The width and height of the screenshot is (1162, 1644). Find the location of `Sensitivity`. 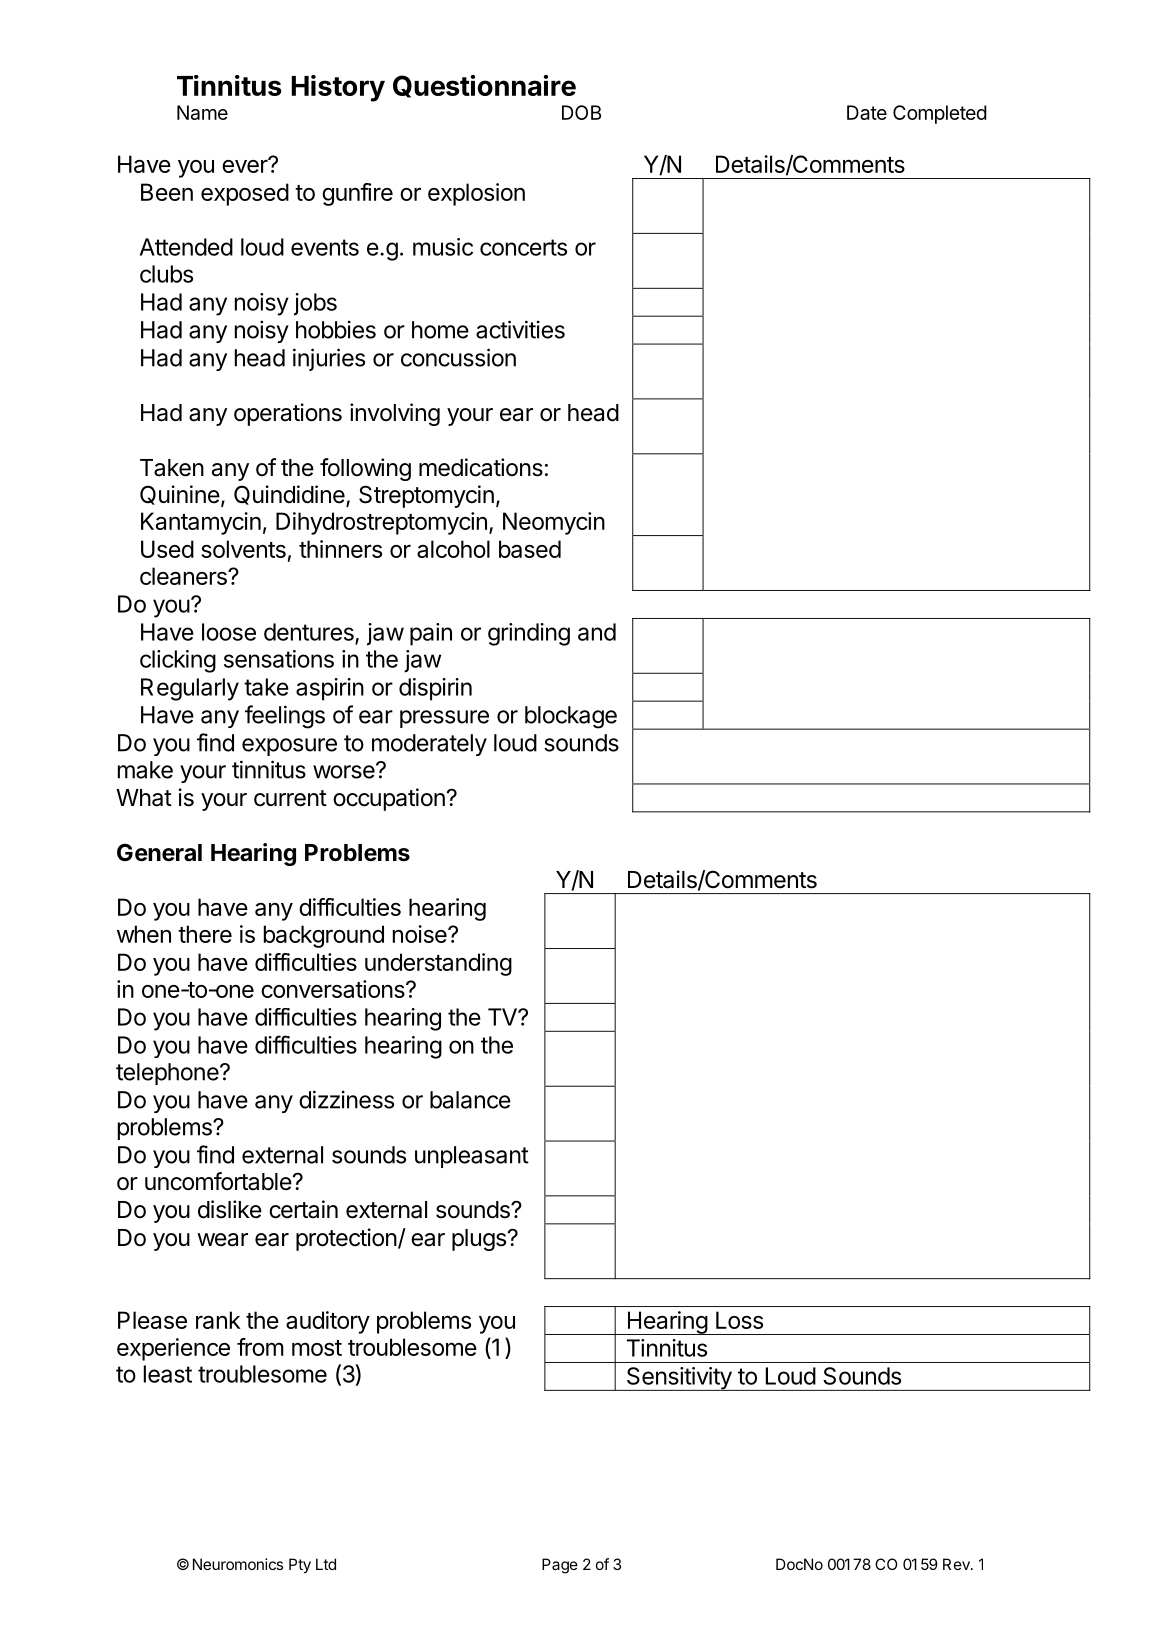

Sensitivity is located at coordinates (678, 1379).
